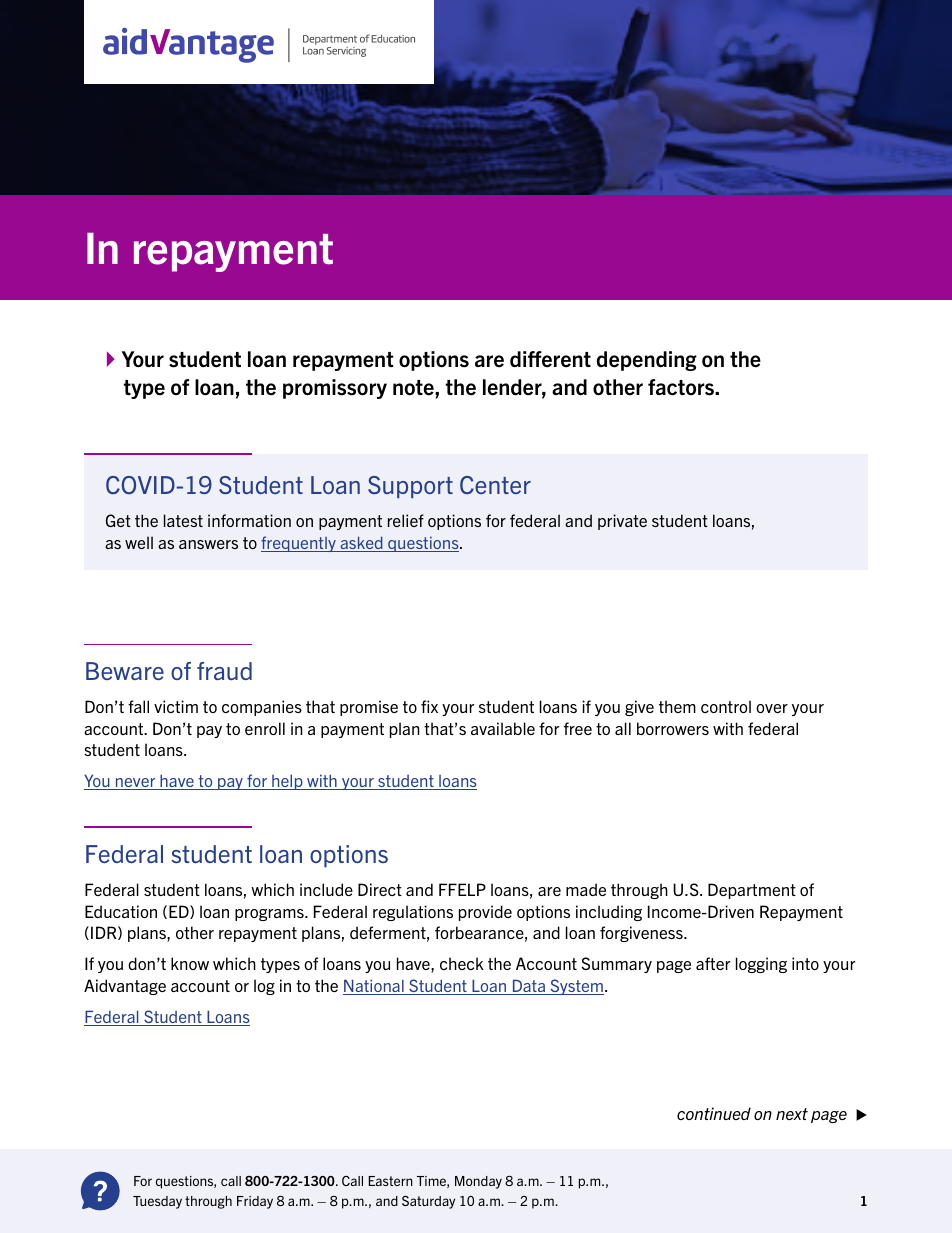 The width and height of the image is (952, 1233). What do you see at coordinates (682, 387) in the image?
I see `factors` at bounding box center [682, 387].
